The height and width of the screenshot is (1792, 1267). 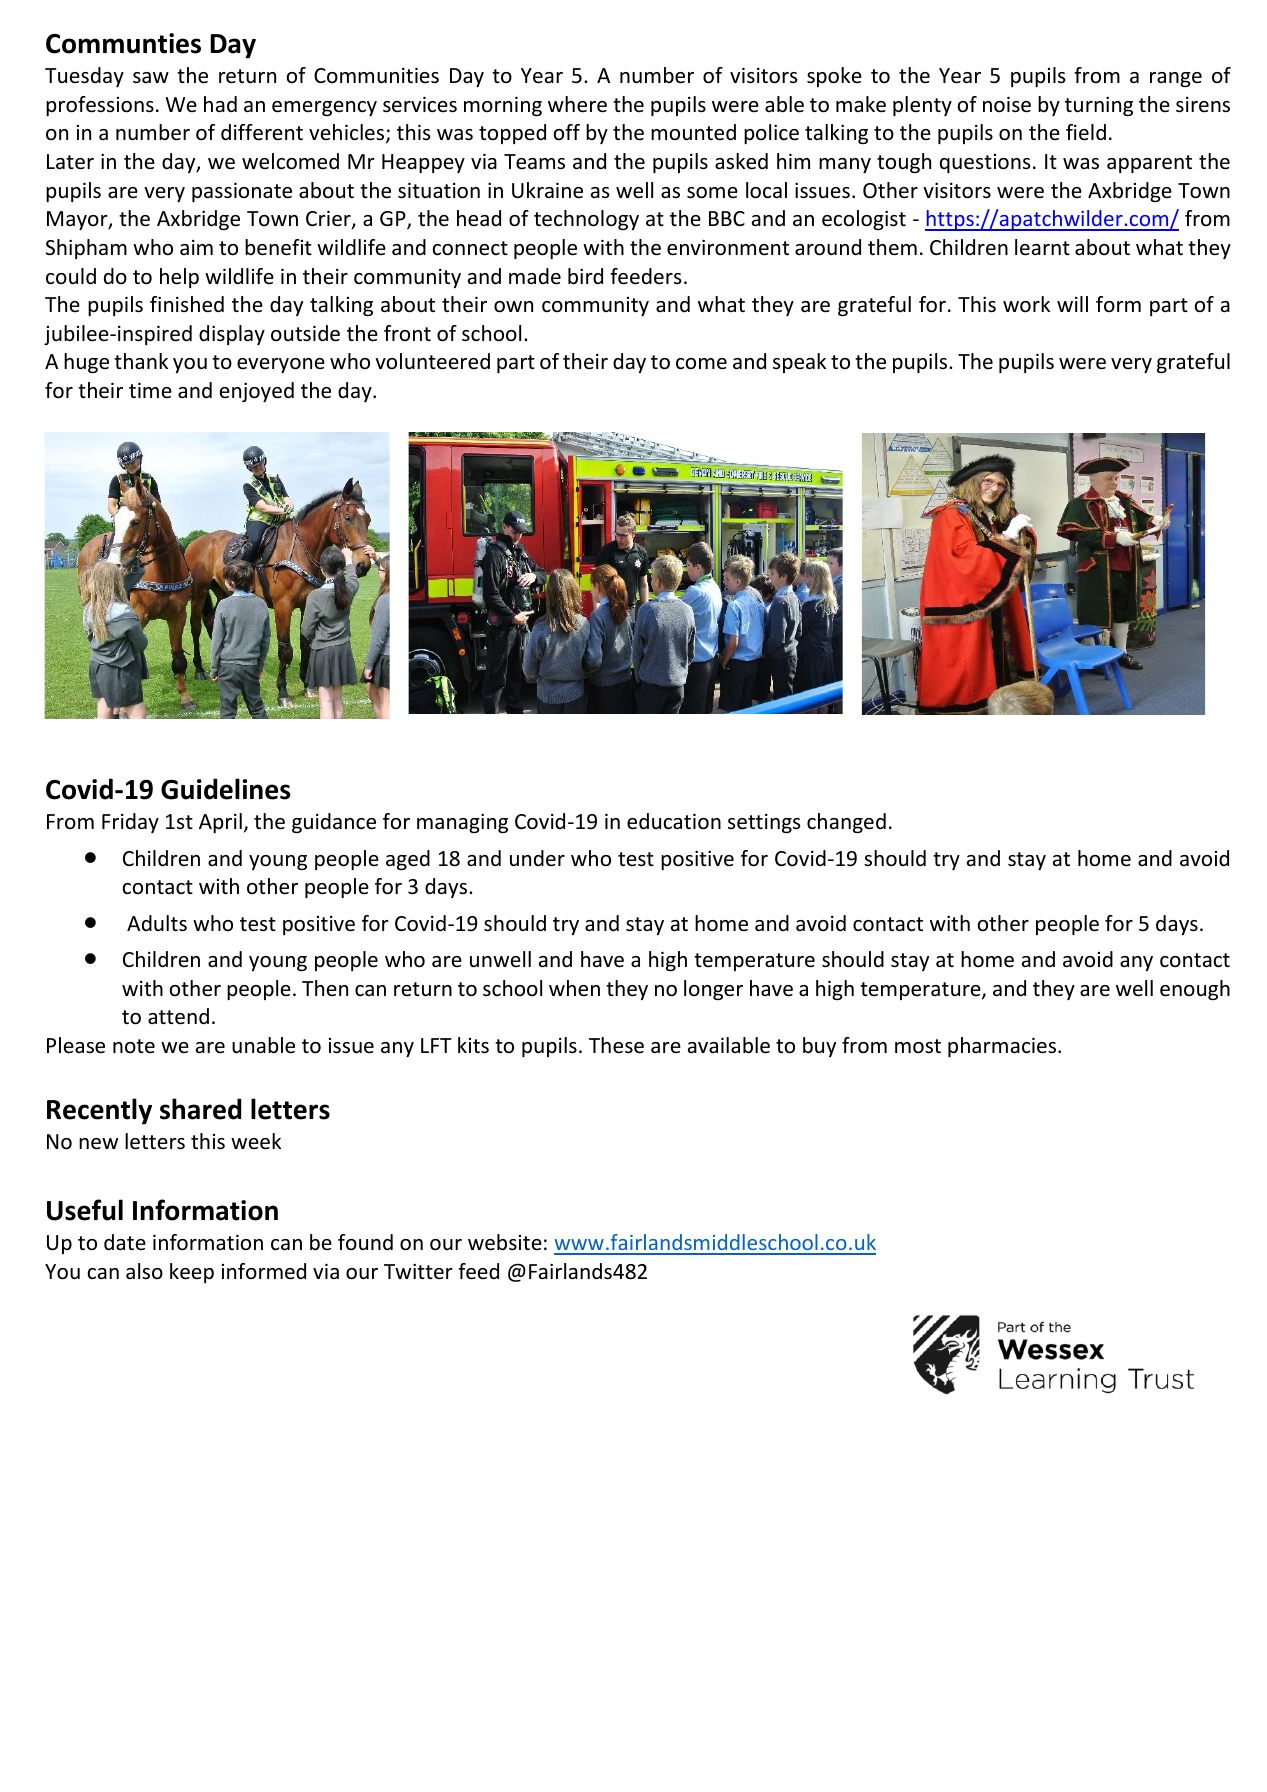 What do you see at coordinates (157, 923) in the screenshot?
I see `Adults` at bounding box center [157, 923].
